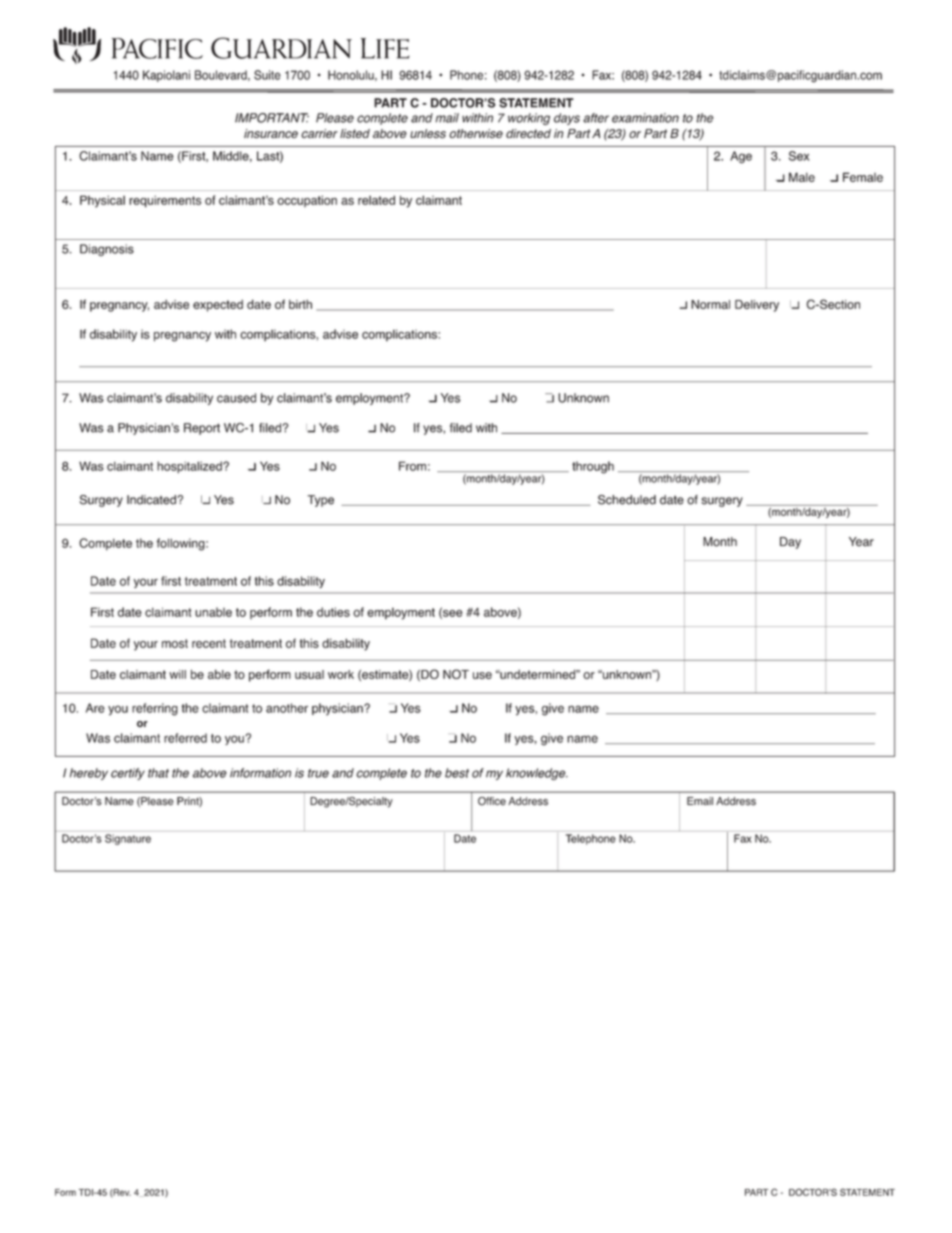  What do you see at coordinates (627, 500) in the document?
I see `Scheduled` at bounding box center [627, 500].
